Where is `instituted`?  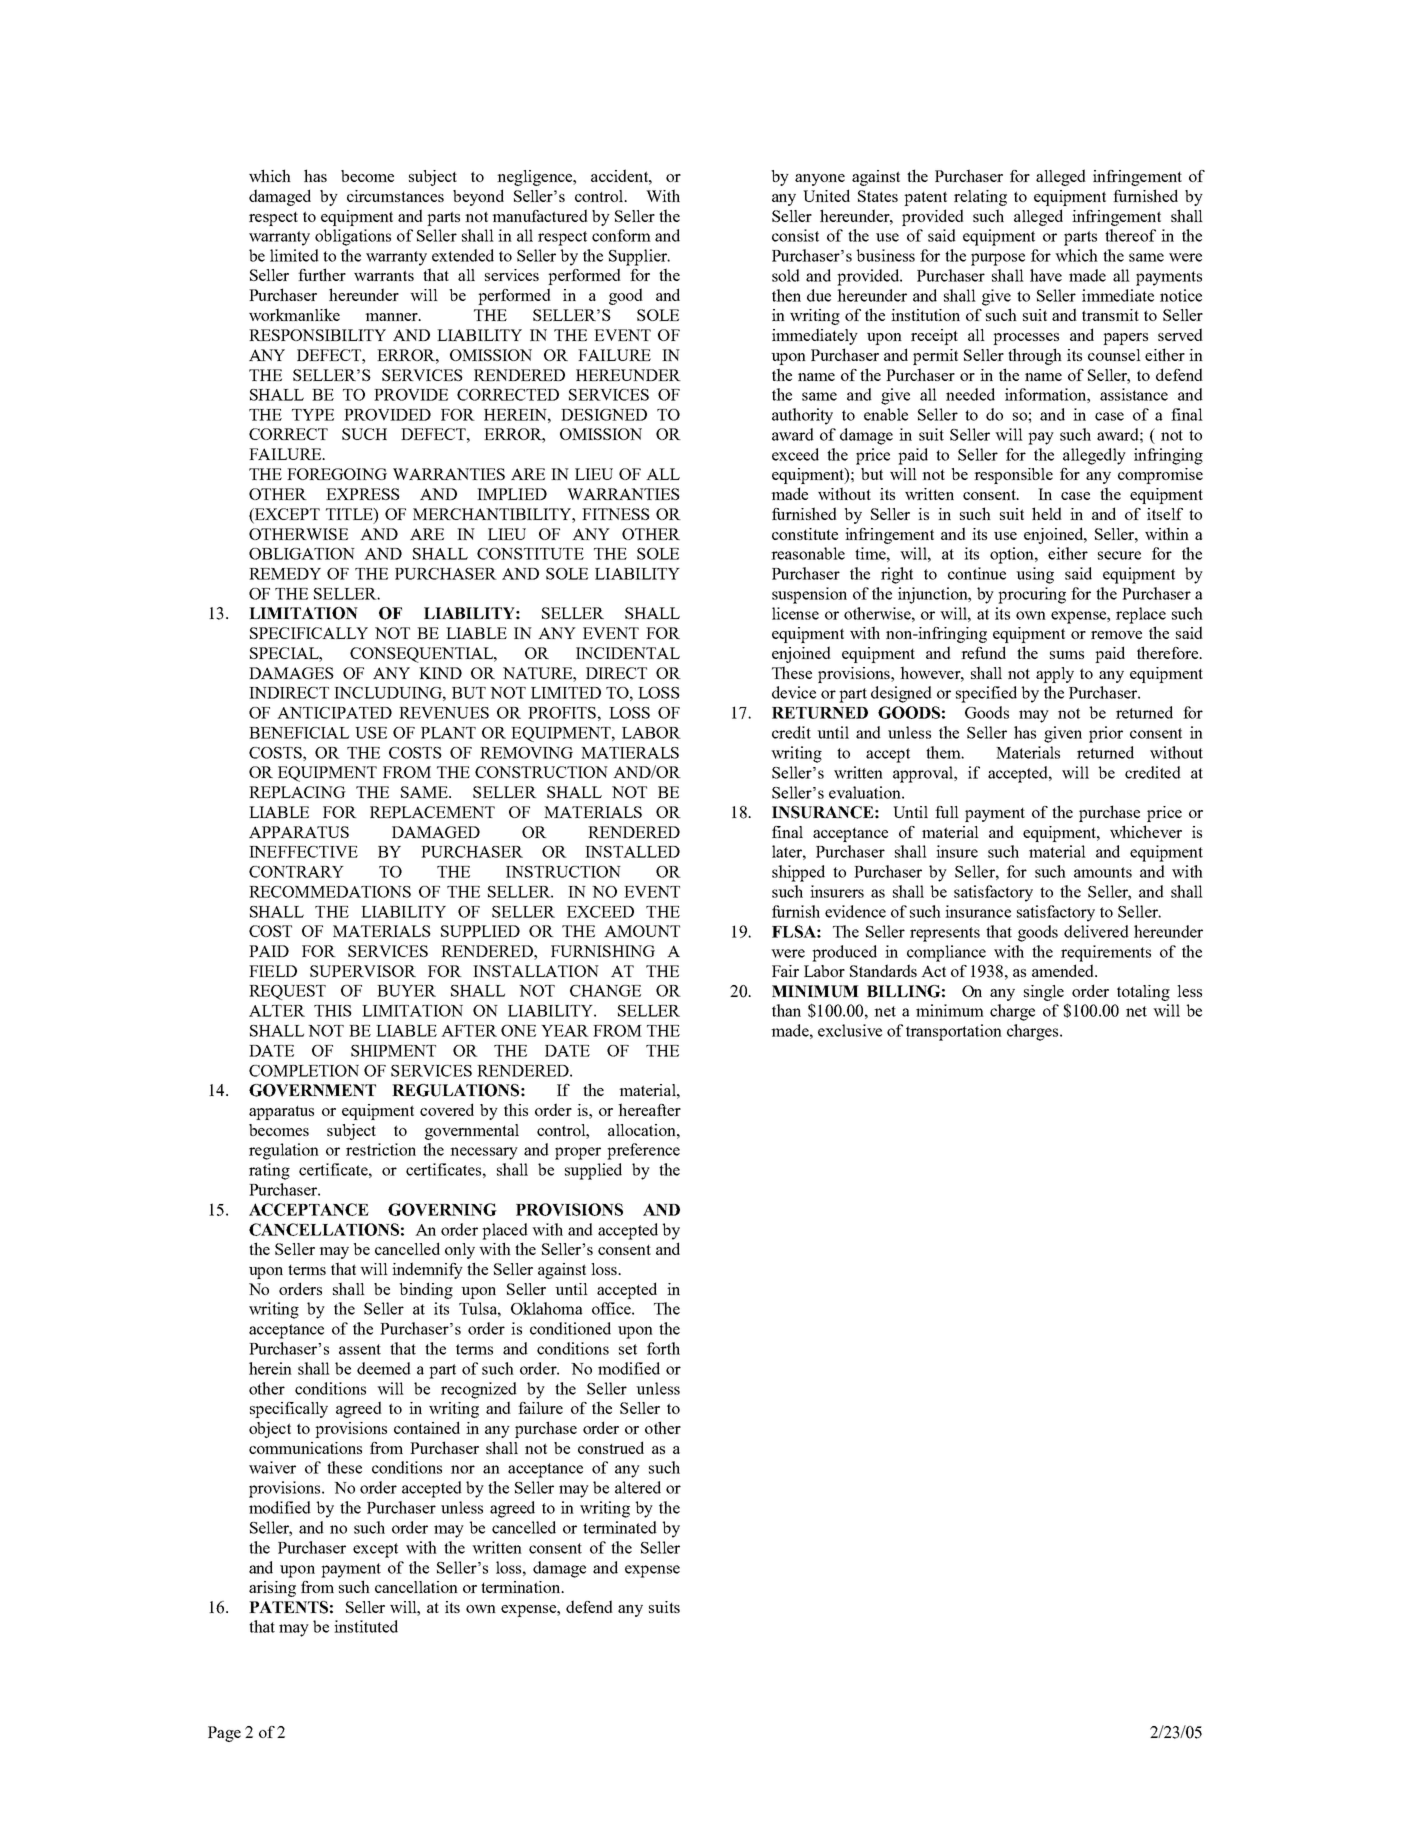 instituted is located at coordinates (366, 1626).
